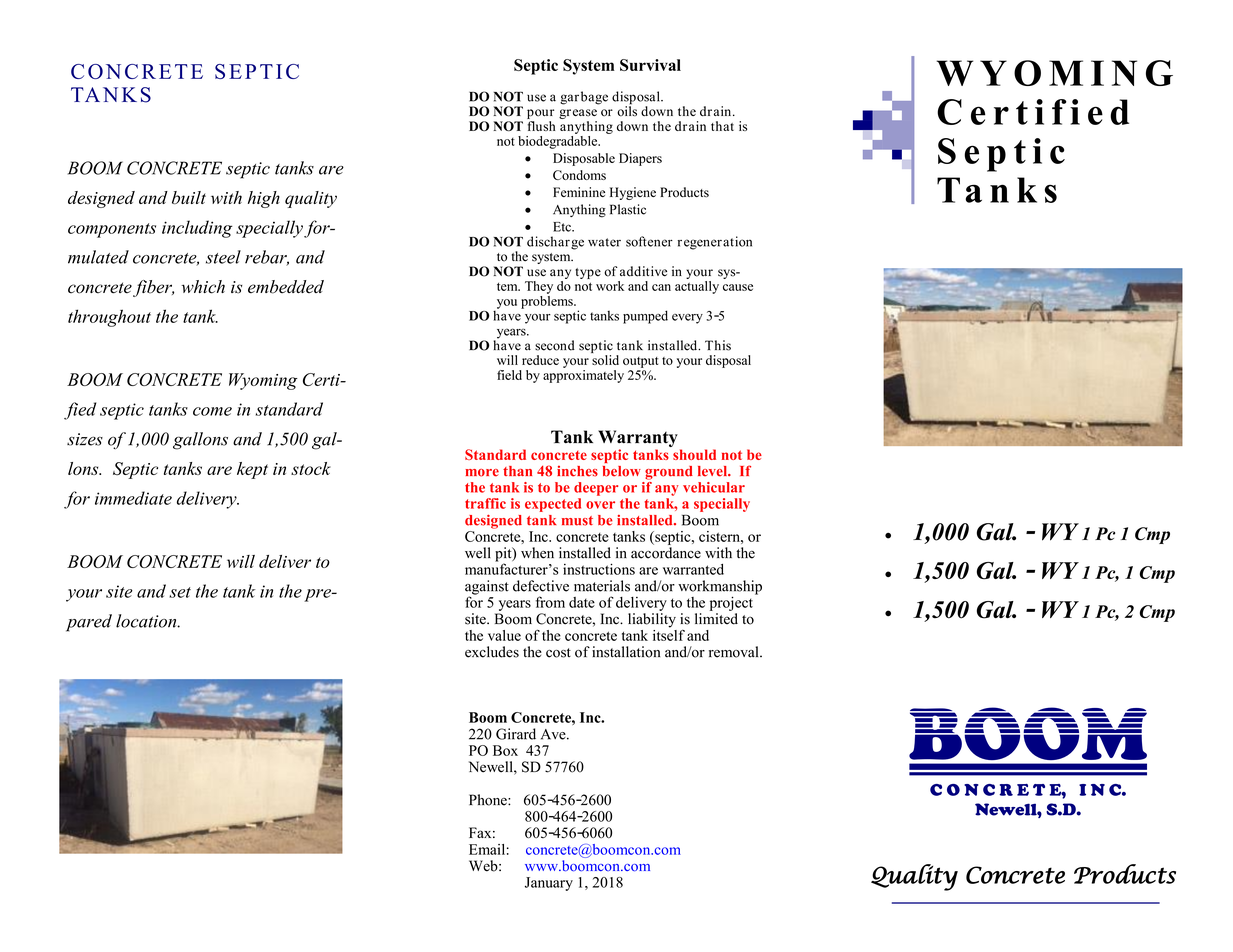  Describe the element at coordinates (626, 652) in the image. I see `installation` at that location.
